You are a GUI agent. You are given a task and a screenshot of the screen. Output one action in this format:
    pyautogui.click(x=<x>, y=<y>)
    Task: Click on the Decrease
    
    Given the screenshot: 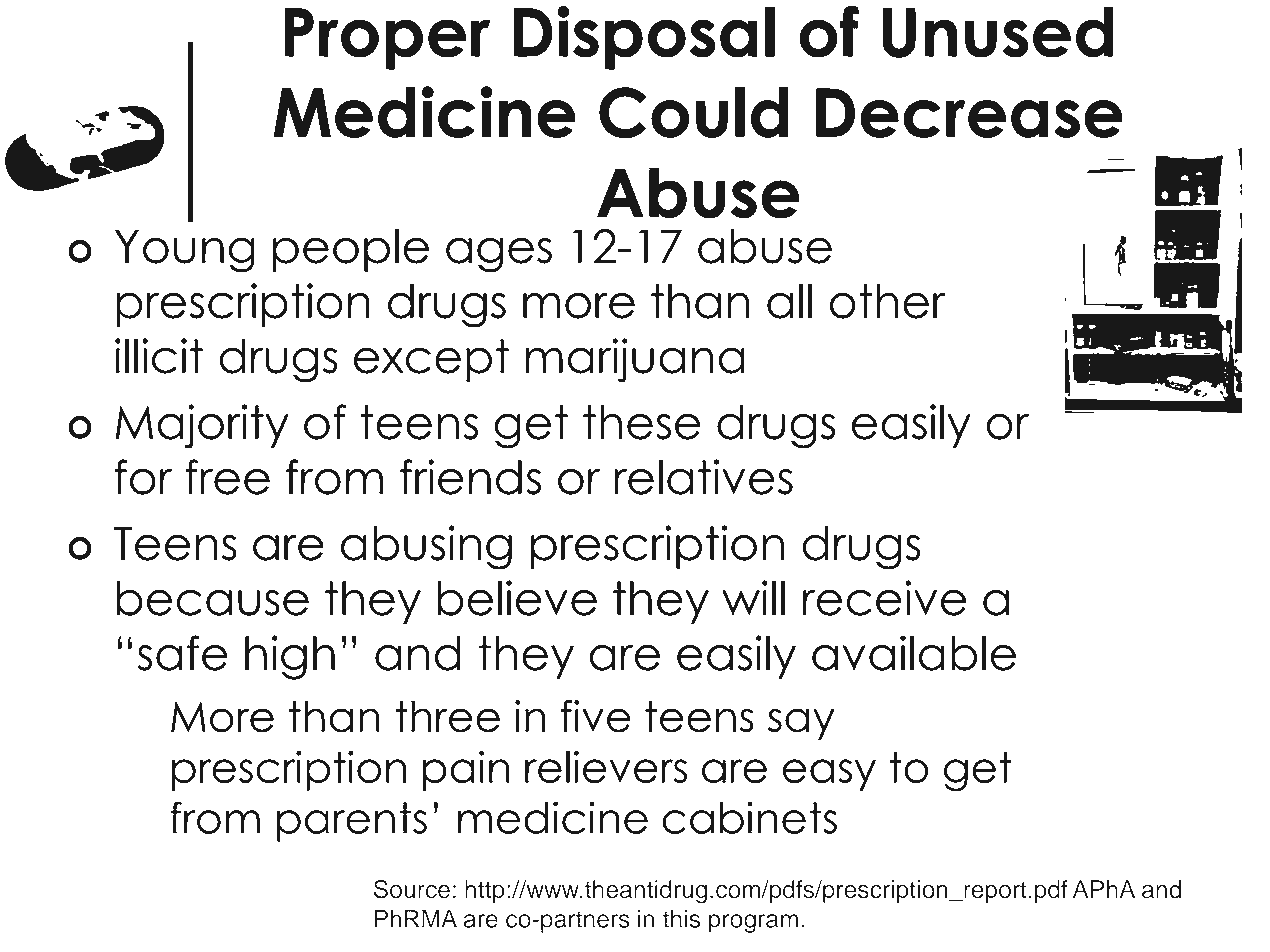 What is the action you would take?
    pyautogui.click(x=970, y=114)
